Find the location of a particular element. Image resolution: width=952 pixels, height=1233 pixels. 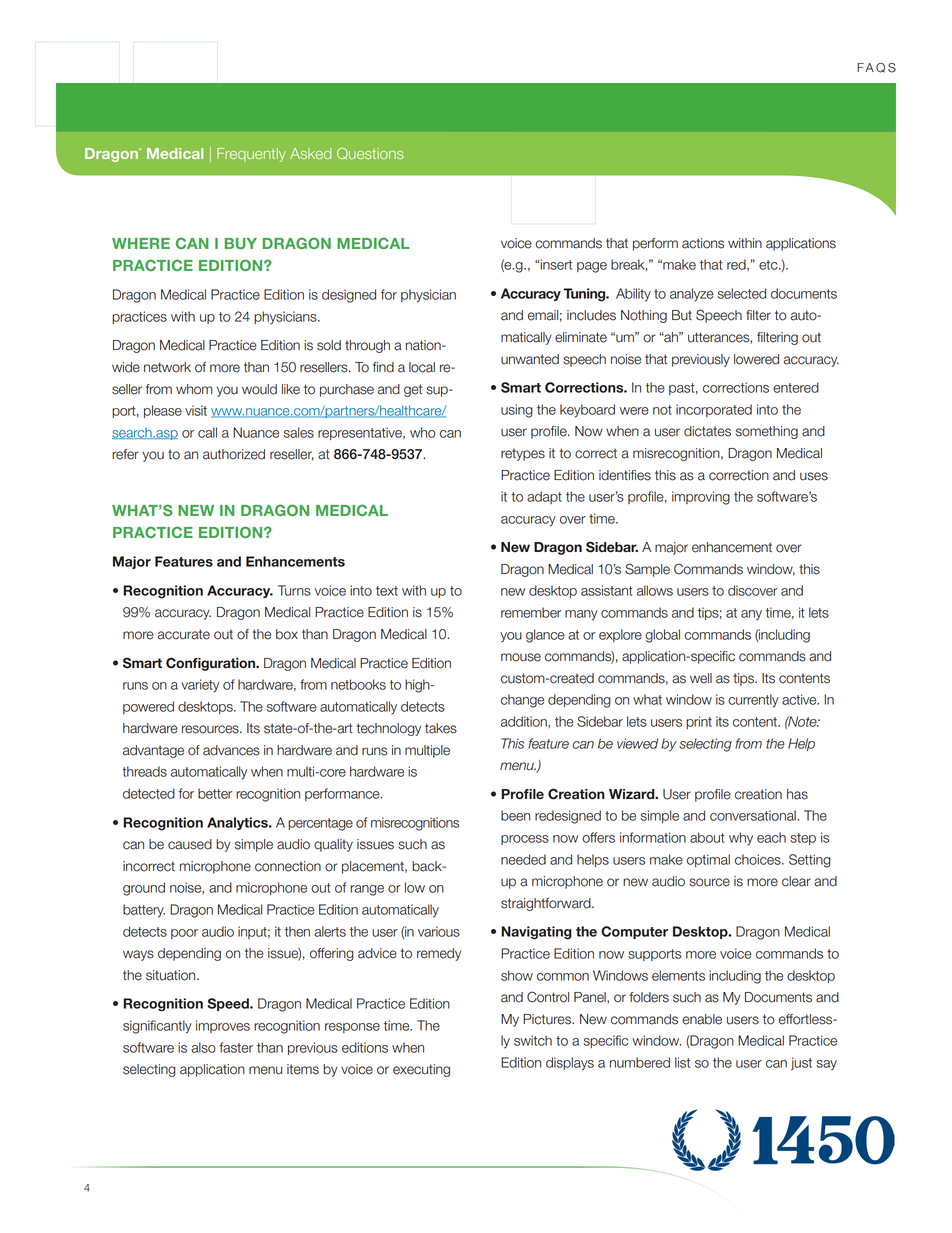

actions is located at coordinates (703, 243).
